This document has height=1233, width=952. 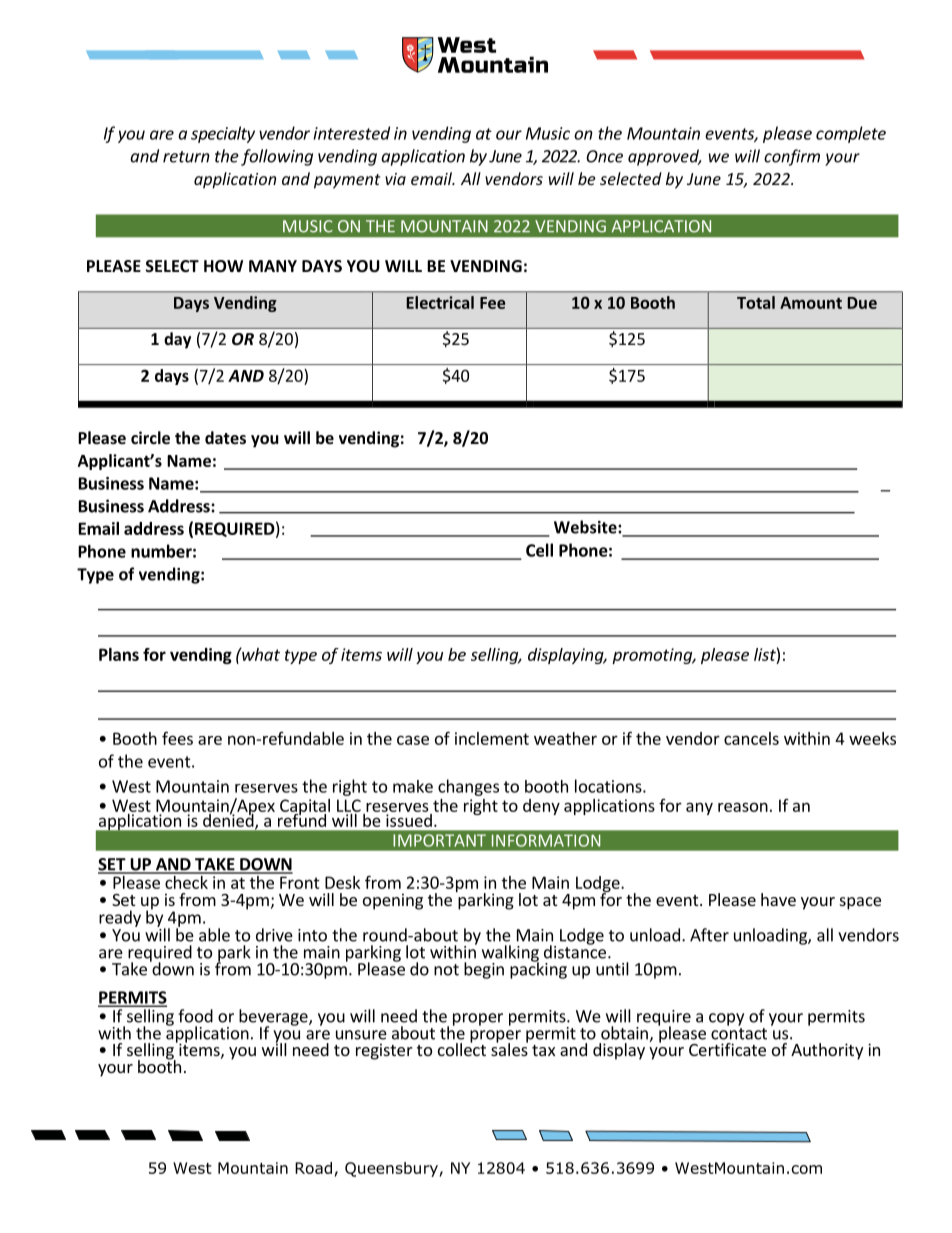 What do you see at coordinates (539, 550) in the document?
I see `Cell` at bounding box center [539, 550].
